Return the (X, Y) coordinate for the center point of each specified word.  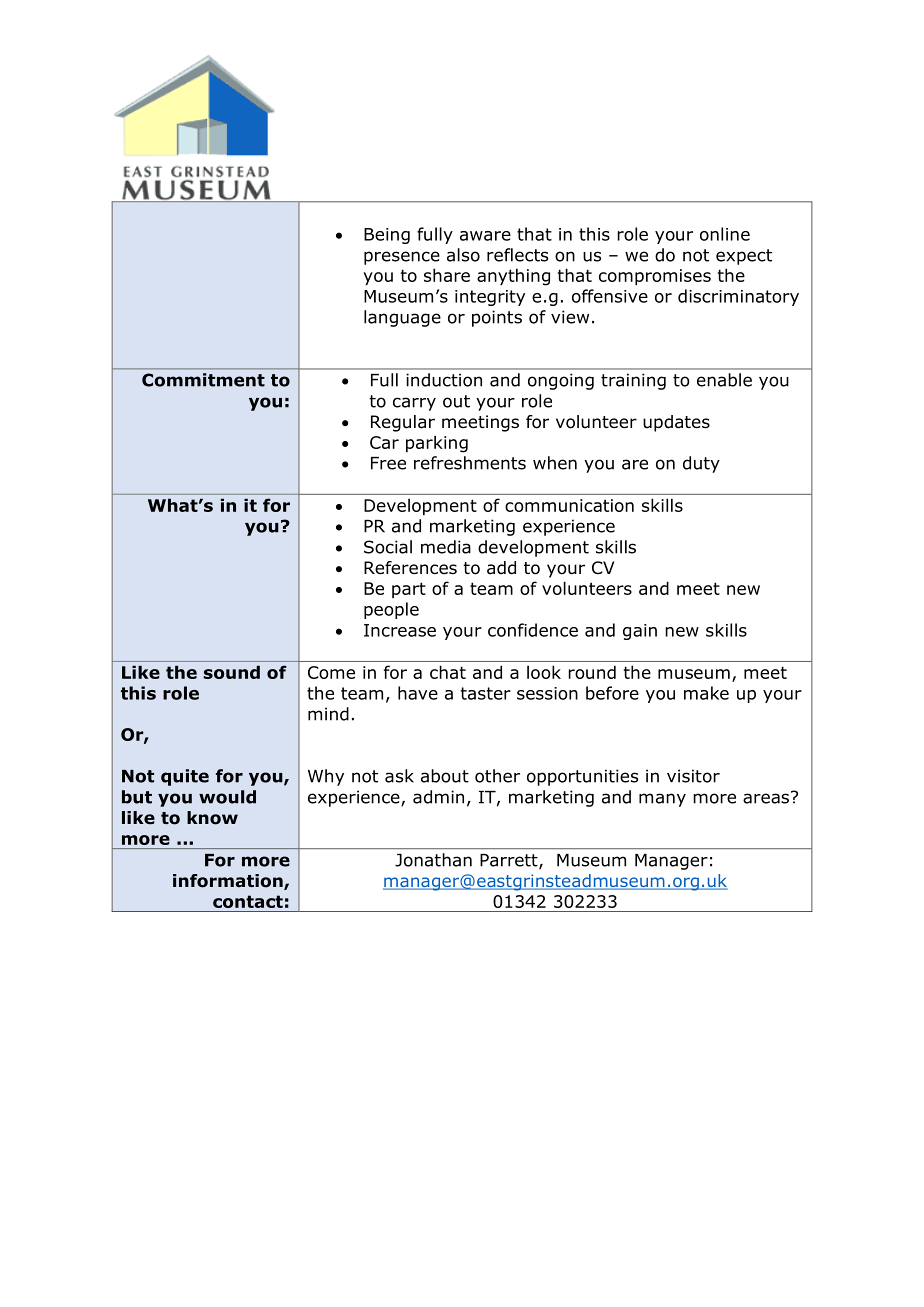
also (463, 255)
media (446, 547)
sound (232, 672)
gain (640, 632)
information (229, 882)
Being (387, 236)
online (725, 234)
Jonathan (433, 860)
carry (414, 404)
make (706, 693)
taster (486, 693)
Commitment (203, 380)
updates (676, 423)
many (662, 800)
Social (388, 547)
